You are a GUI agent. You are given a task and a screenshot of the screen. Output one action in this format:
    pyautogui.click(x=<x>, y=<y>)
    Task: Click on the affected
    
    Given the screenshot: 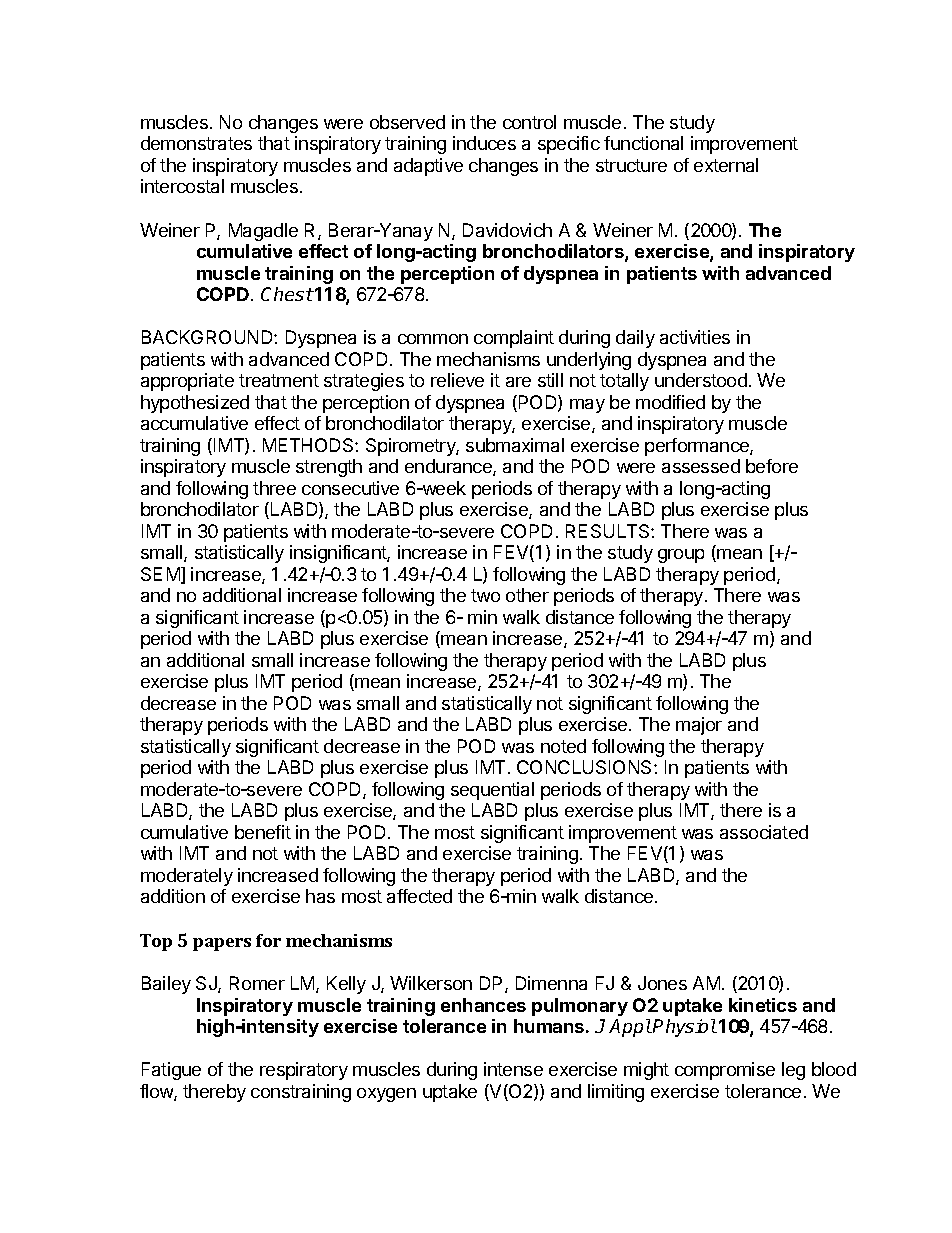 What is the action you would take?
    pyautogui.click(x=419, y=896)
